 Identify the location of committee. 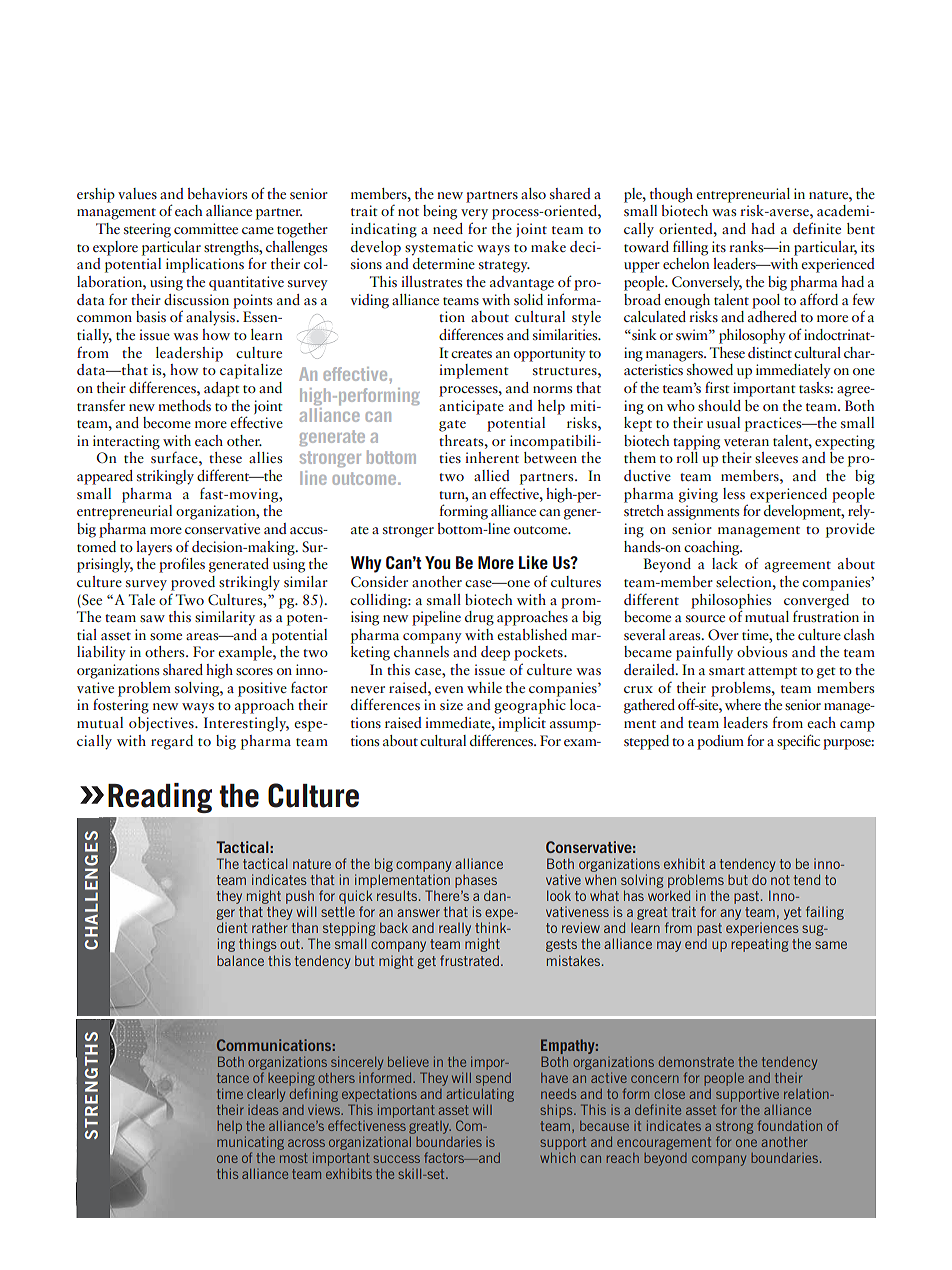
(206, 228).
